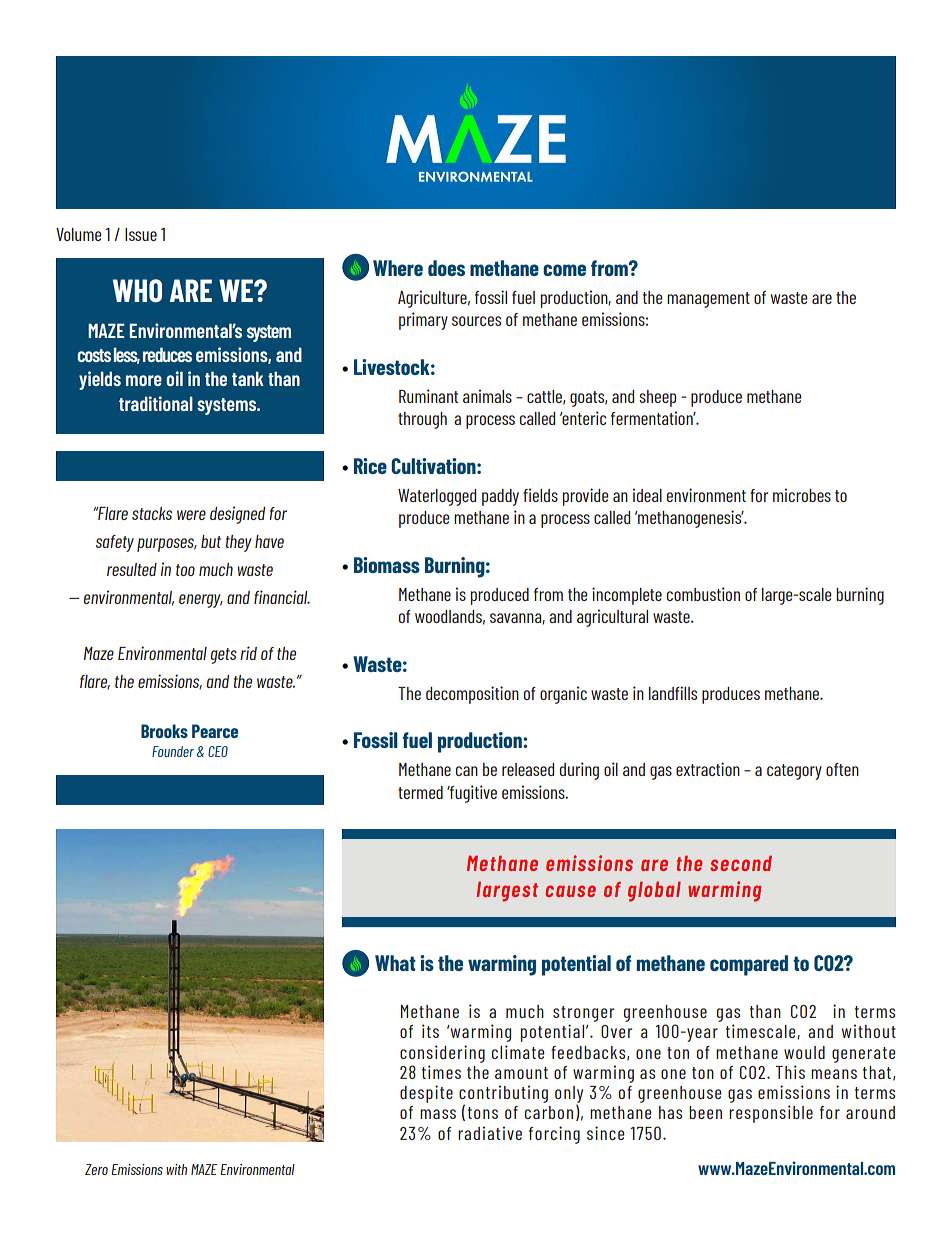 The height and width of the page is (1233, 952). Describe the element at coordinates (446, 268) in the page. I see `does` at that location.
